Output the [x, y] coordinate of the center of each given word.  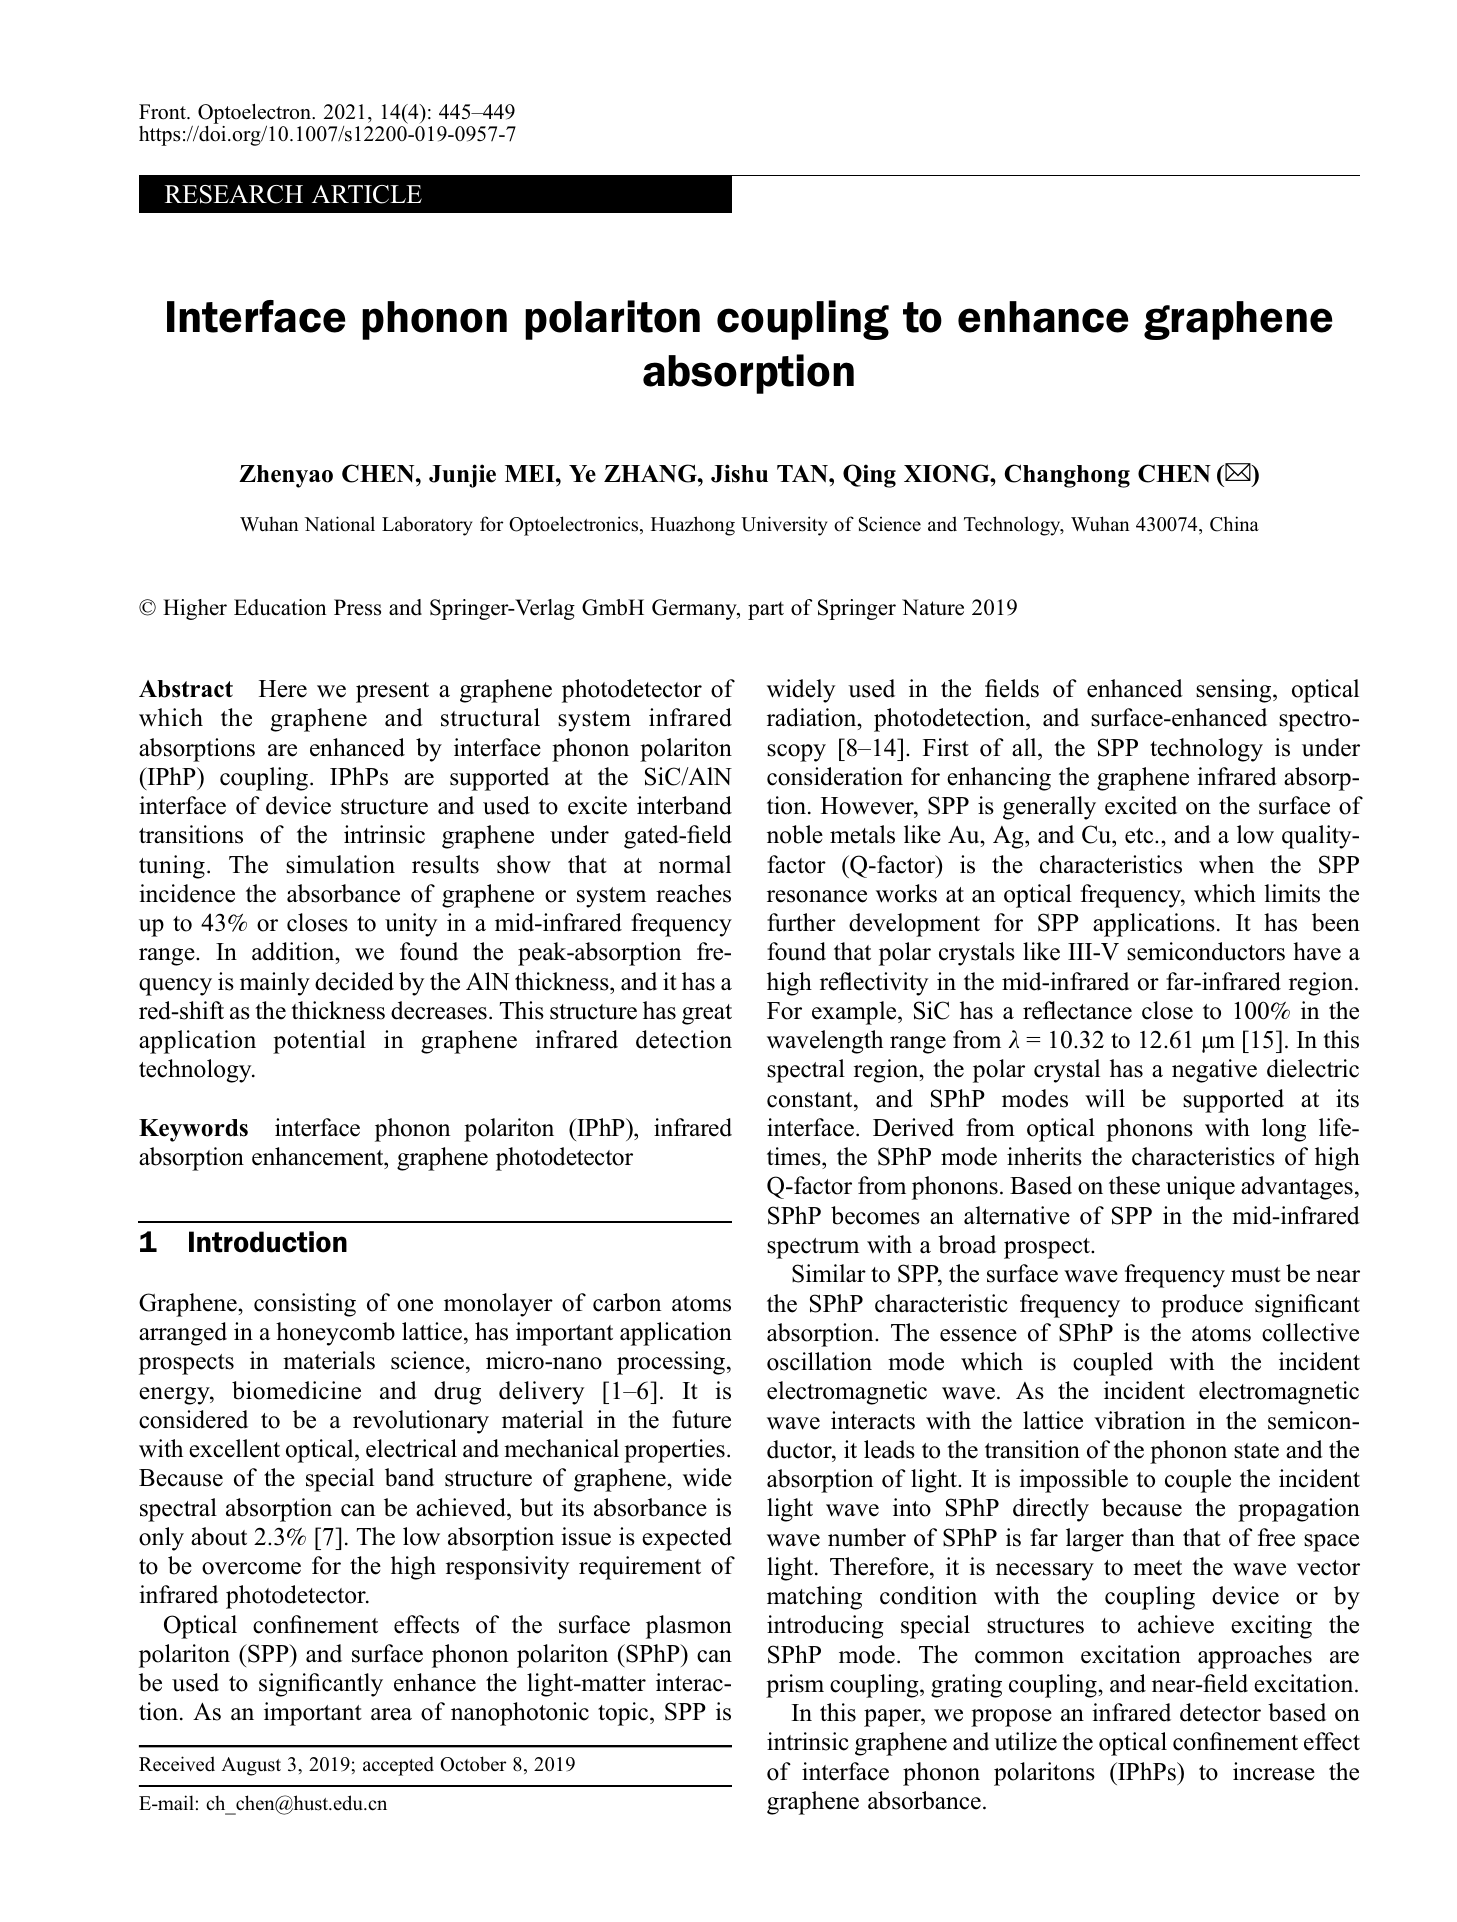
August [251, 1766]
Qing [869, 476]
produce [1202, 1306]
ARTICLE [367, 194]
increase [1274, 1771]
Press [357, 607]
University [784, 526]
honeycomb [335, 1334]
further [801, 922]
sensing [1235, 691]
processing [672, 1363]
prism [795, 1686]
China [1234, 524]
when [1226, 864]
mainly [275, 984]
